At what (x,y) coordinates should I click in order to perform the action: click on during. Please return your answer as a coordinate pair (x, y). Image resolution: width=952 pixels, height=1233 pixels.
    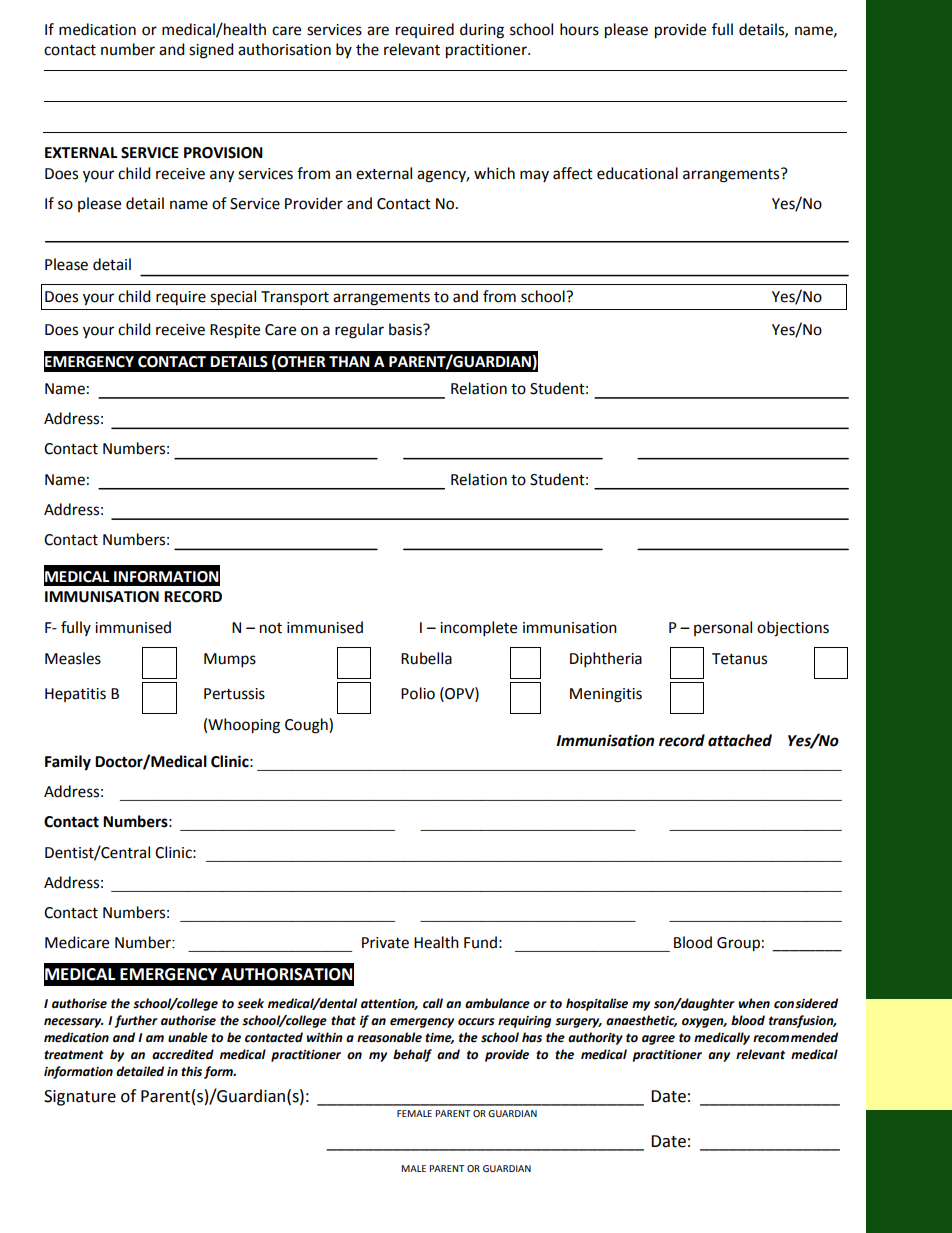
    Looking at the image, I should click on (482, 31).
